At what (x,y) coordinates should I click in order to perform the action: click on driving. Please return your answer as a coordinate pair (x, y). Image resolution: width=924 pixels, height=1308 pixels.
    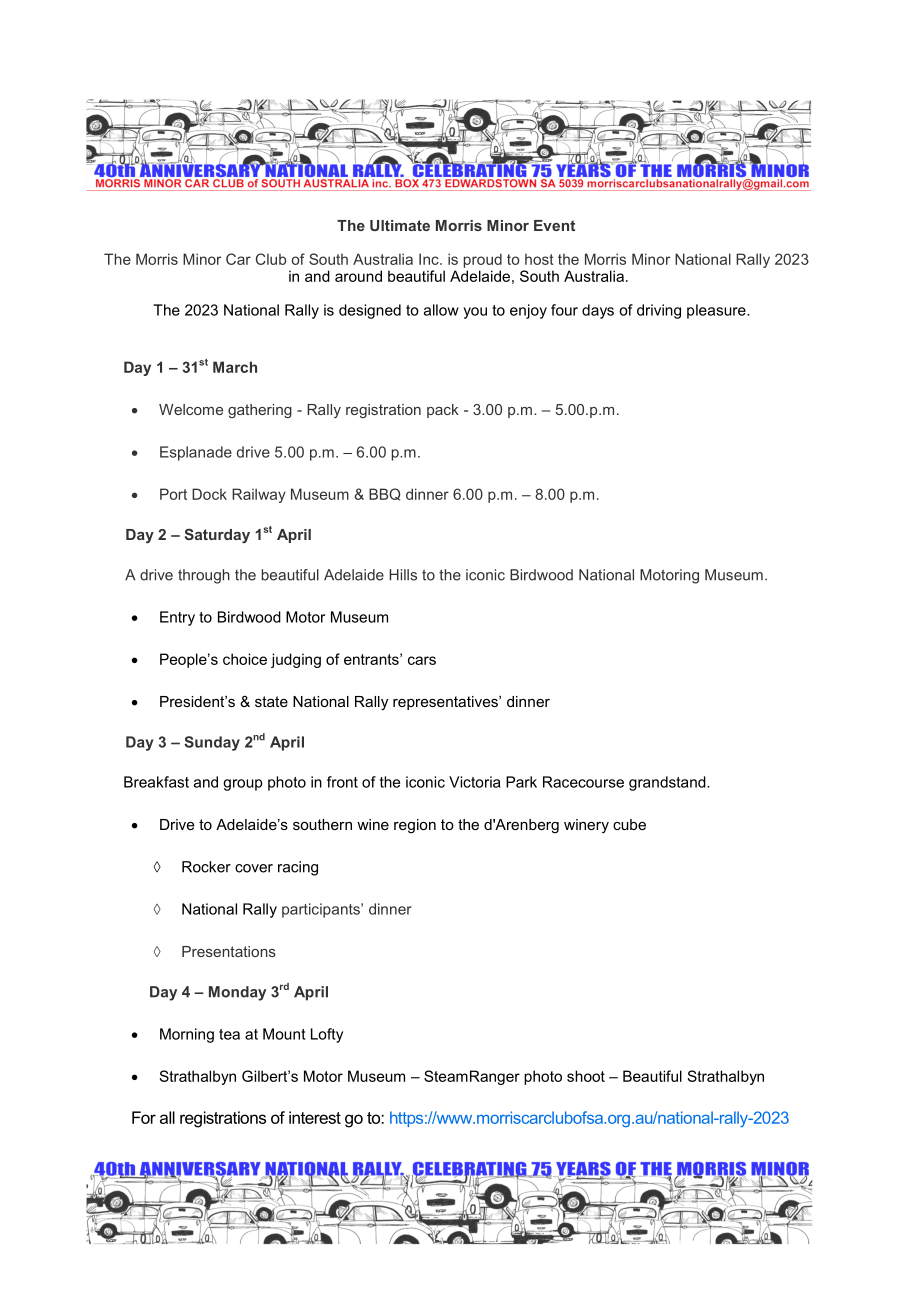
    Looking at the image, I should click on (659, 311).
